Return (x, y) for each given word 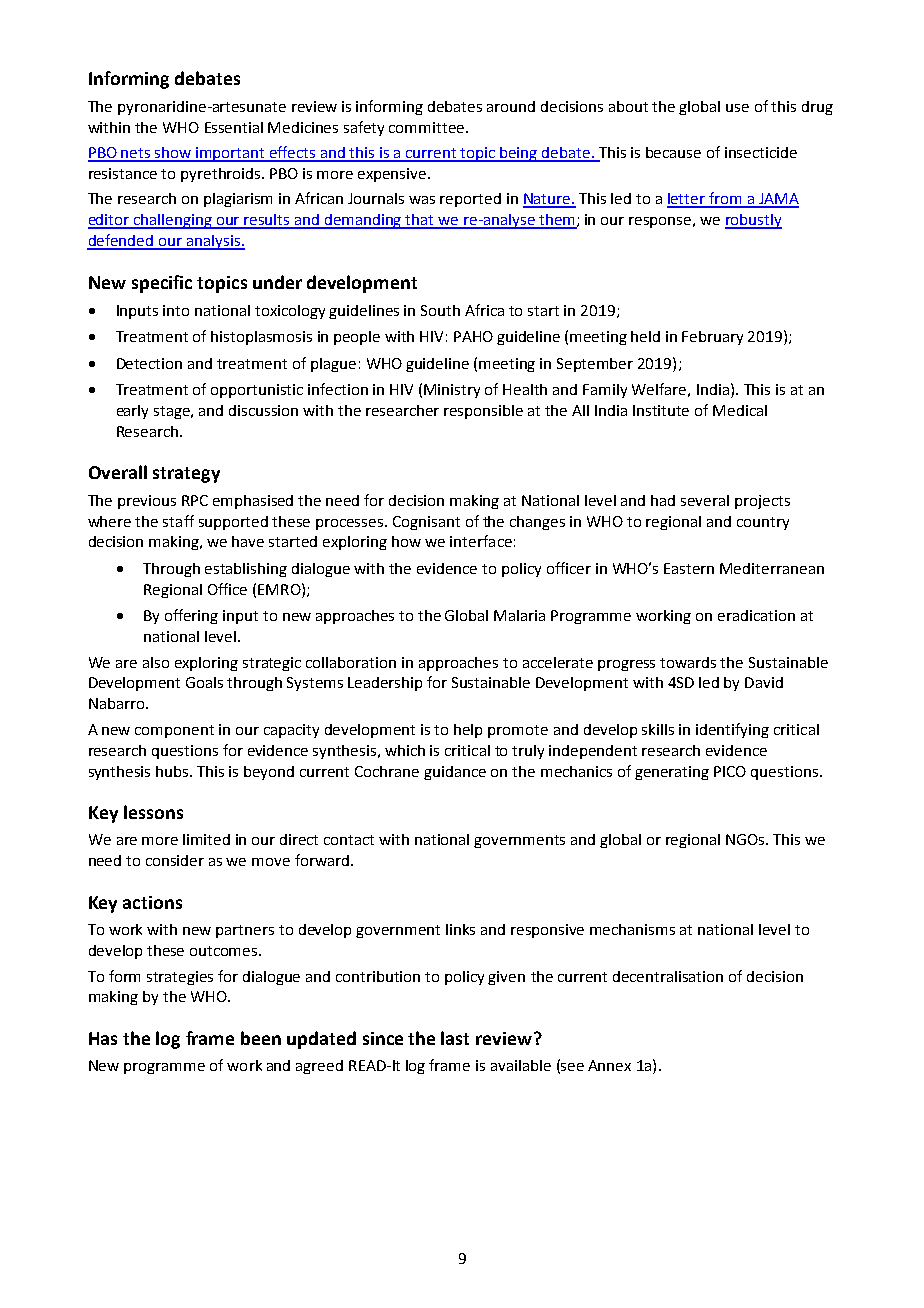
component (174, 731)
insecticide (761, 152)
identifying (732, 730)
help (468, 731)
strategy (186, 475)
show (173, 154)
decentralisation (668, 976)
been (261, 1038)
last (455, 1038)
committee (428, 127)
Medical (740, 410)
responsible (483, 412)
